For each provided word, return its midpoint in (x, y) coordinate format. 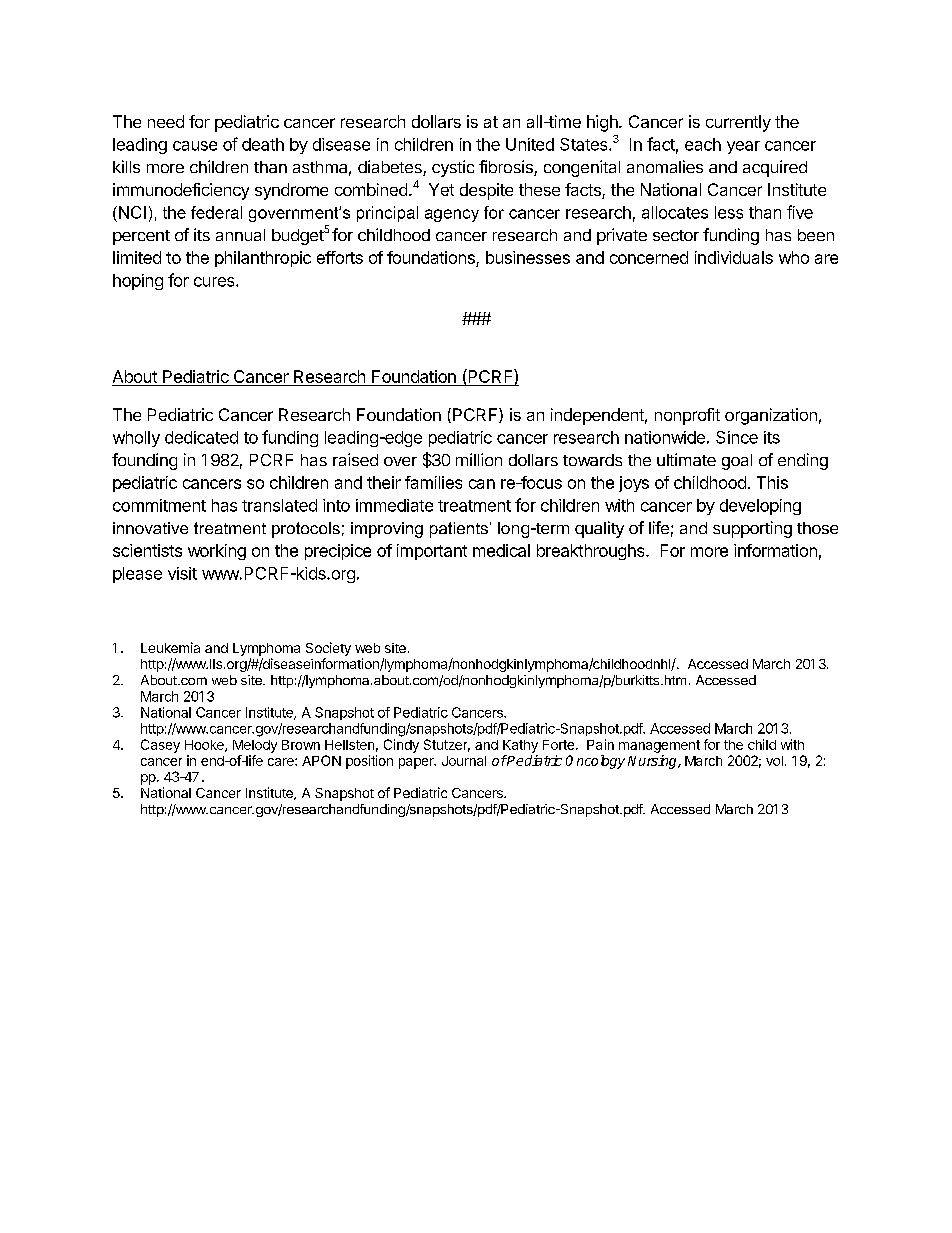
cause (195, 146)
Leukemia (170, 647)
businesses (528, 257)
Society (328, 649)
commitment (159, 505)
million (479, 459)
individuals (734, 257)
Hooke (205, 746)
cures (215, 282)
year (743, 147)
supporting (752, 529)
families (433, 482)
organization (771, 416)
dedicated (201, 437)
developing (760, 507)
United (530, 144)
